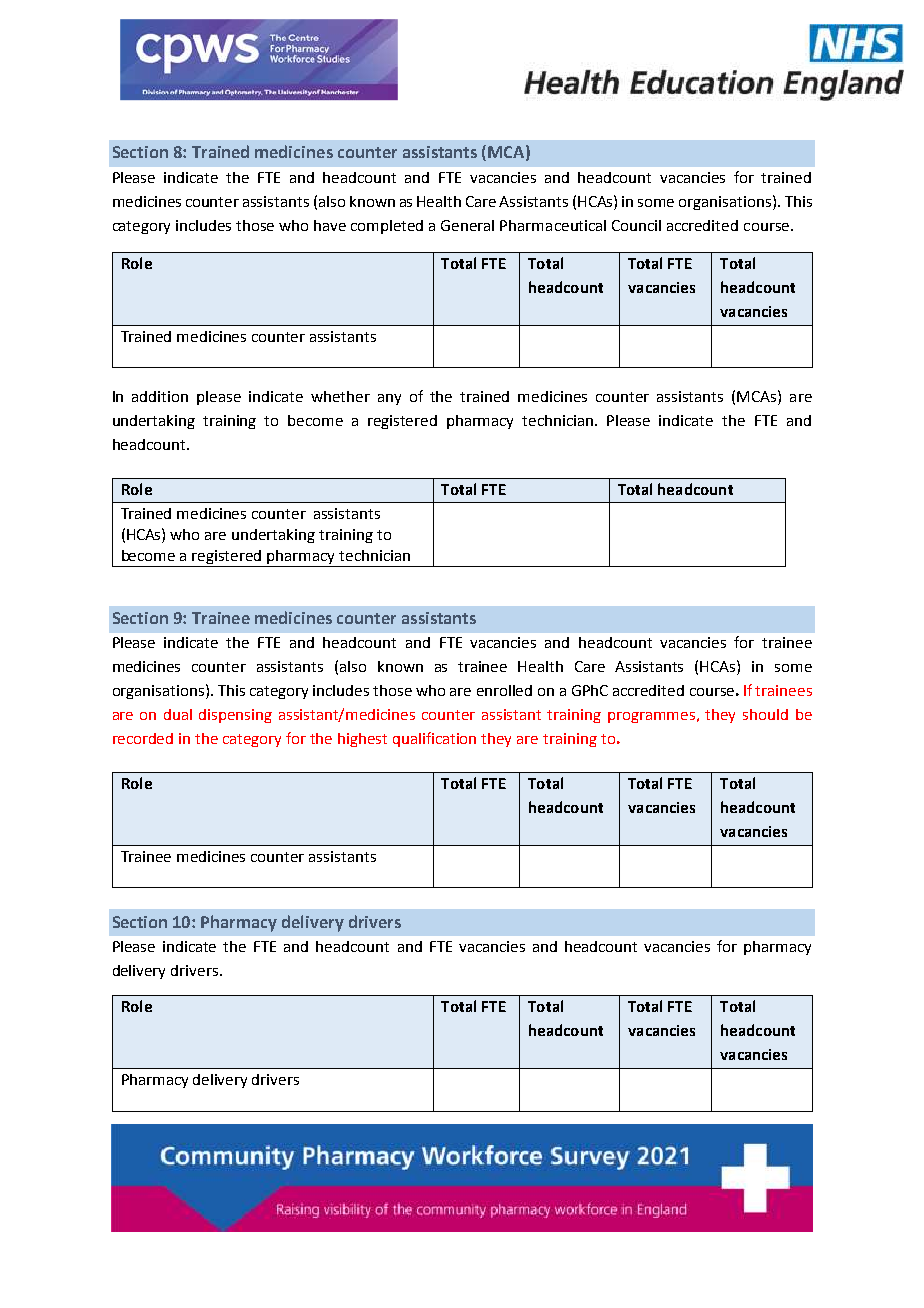  What do you see at coordinates (434, 739) in the image?
I see `qualification` at bounding box center [434, 739].
